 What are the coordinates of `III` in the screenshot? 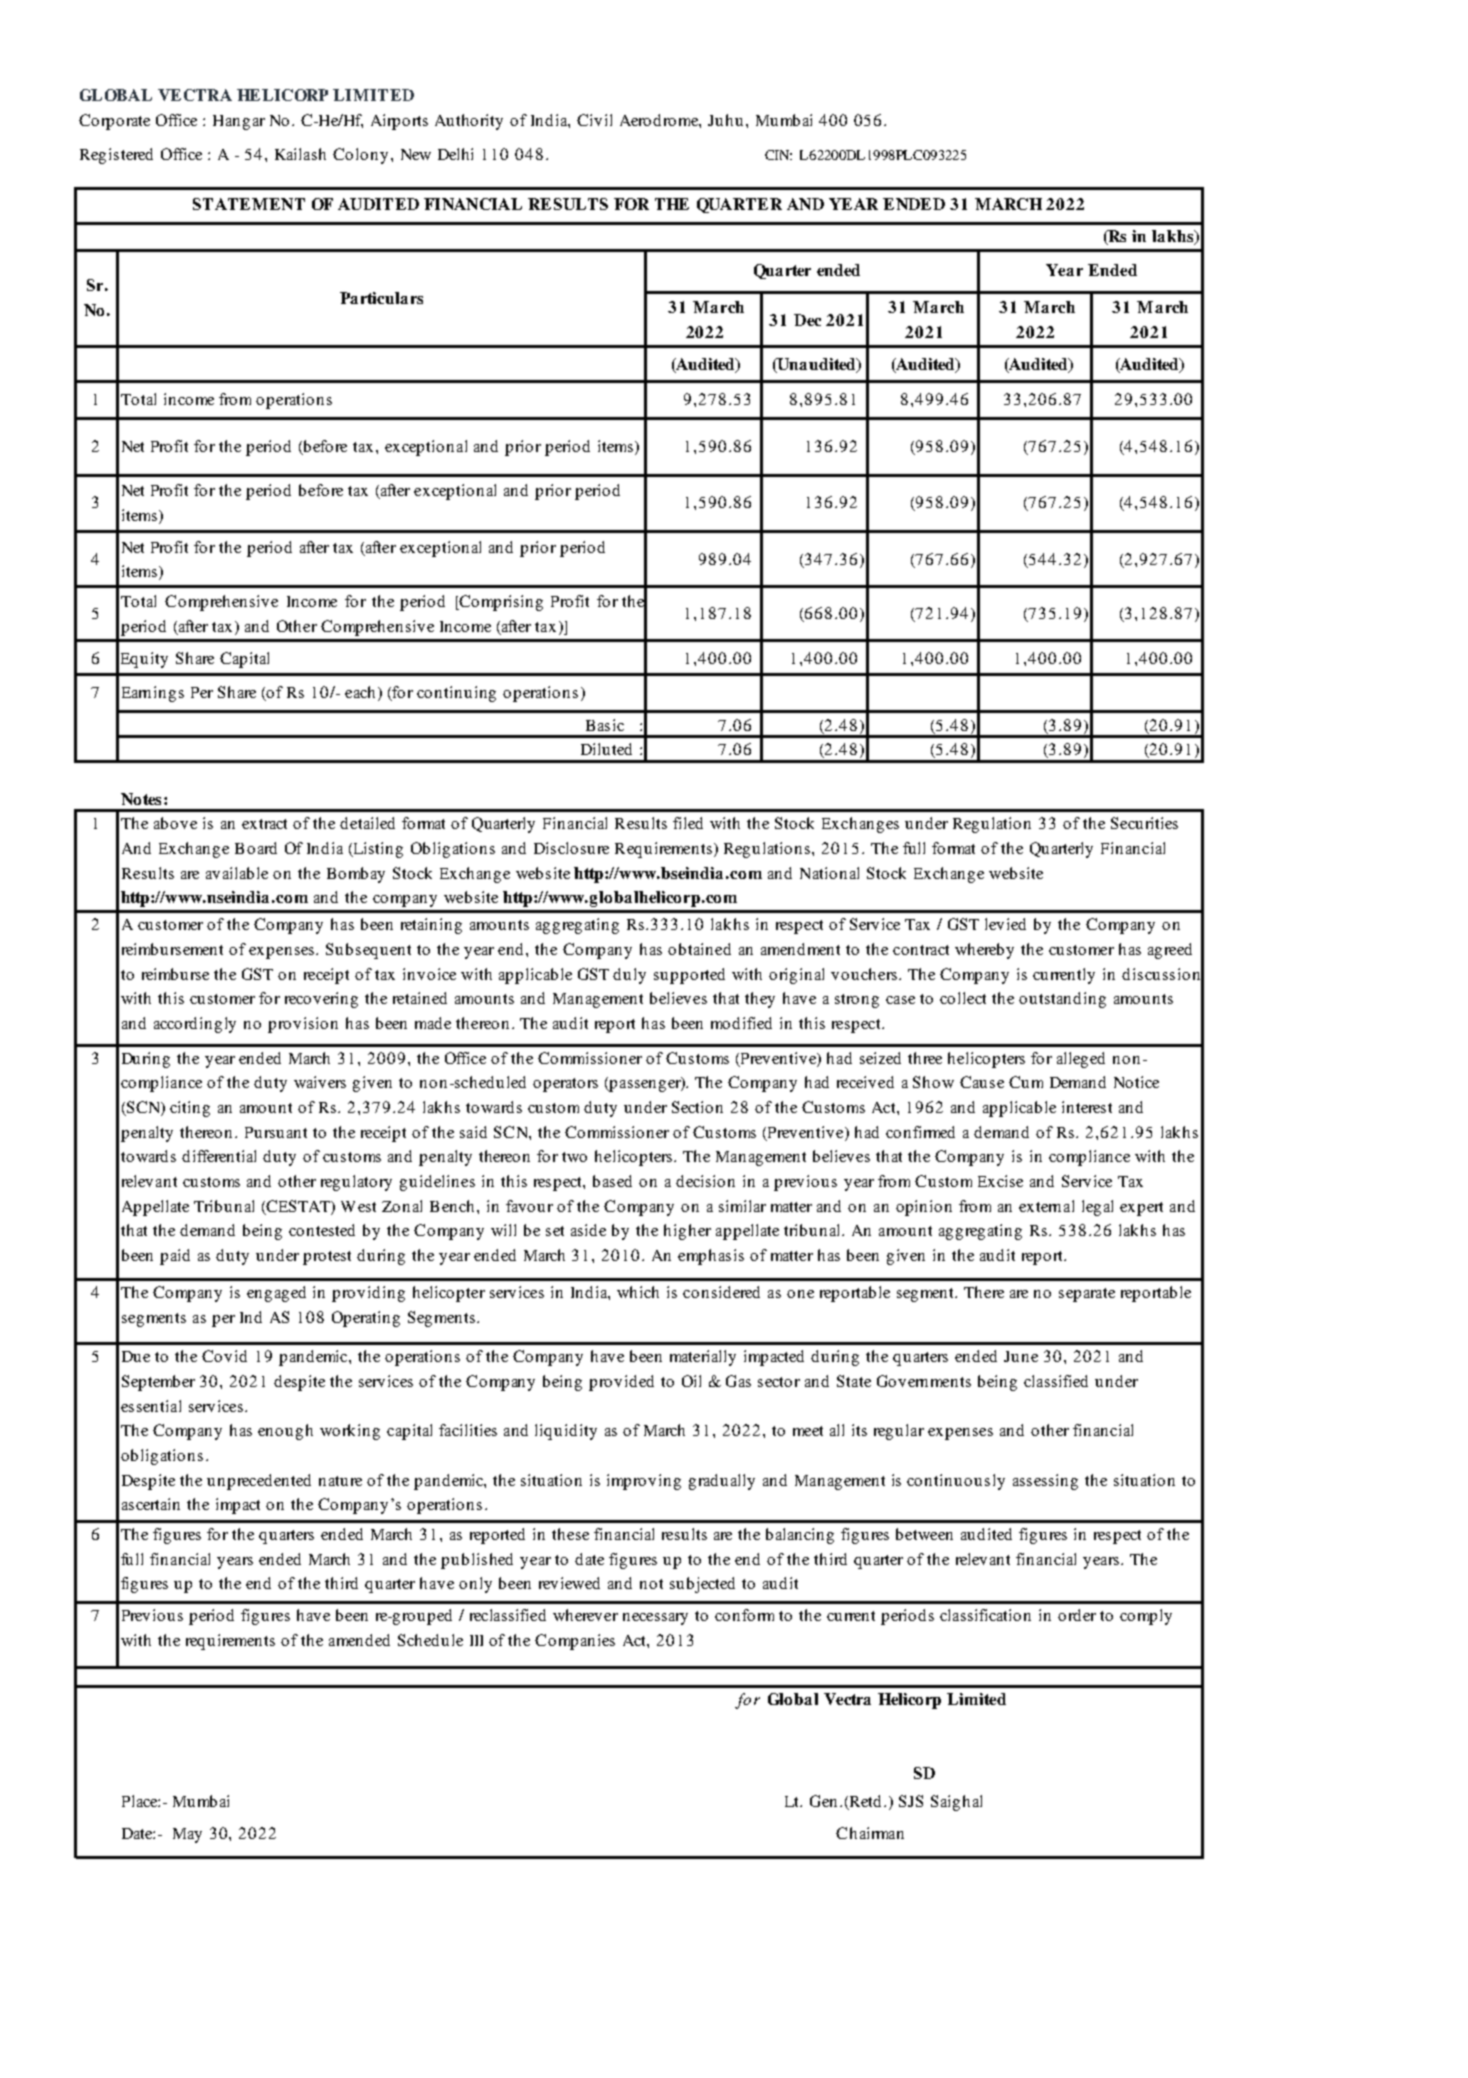 It's located at (476, 1640).
